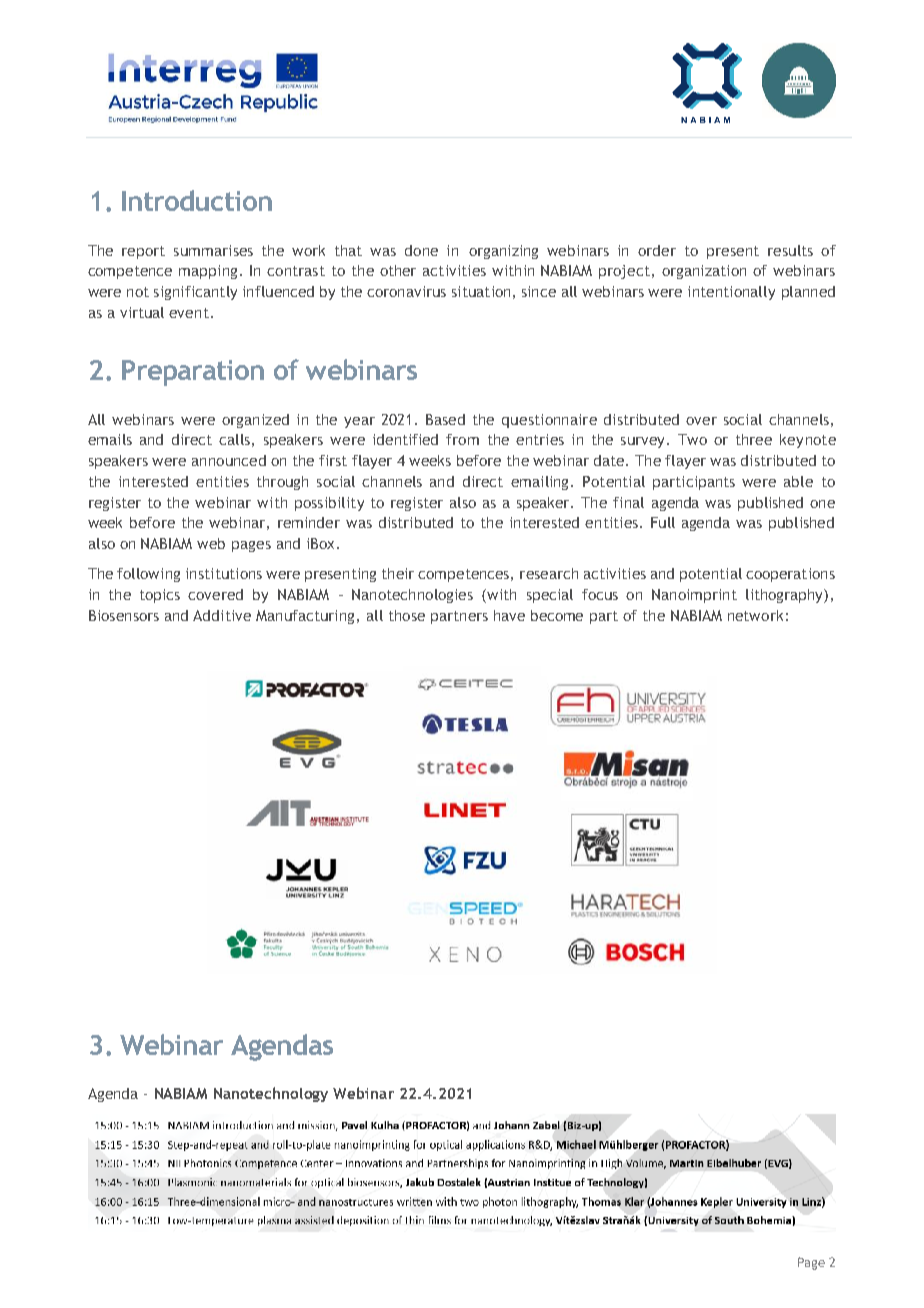  What do you see at coordinates (213, 250) in the image?
I see `summarises` at bounding box center [213, 250].
